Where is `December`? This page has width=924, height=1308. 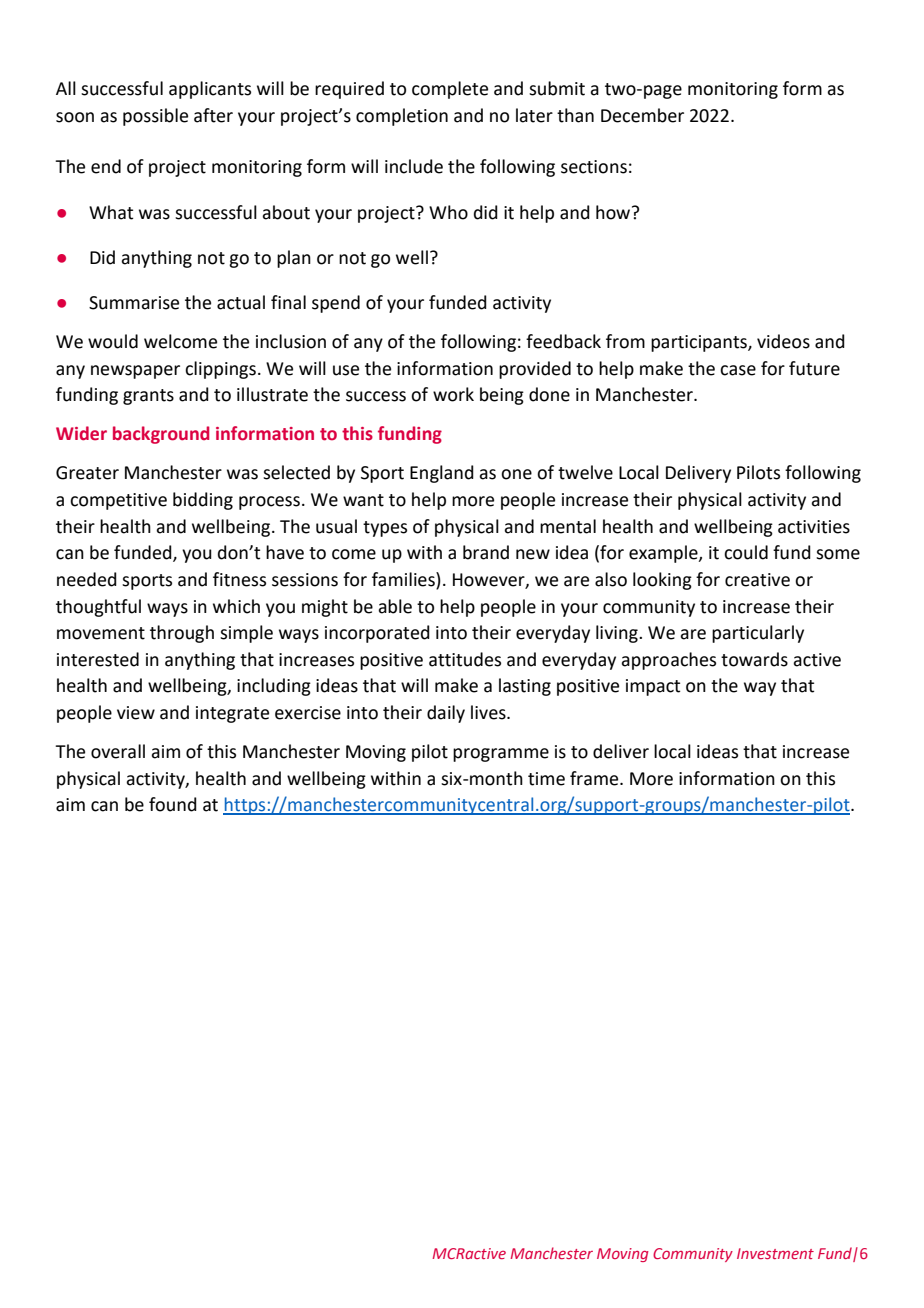 December is located at coordinates (642, 115).
